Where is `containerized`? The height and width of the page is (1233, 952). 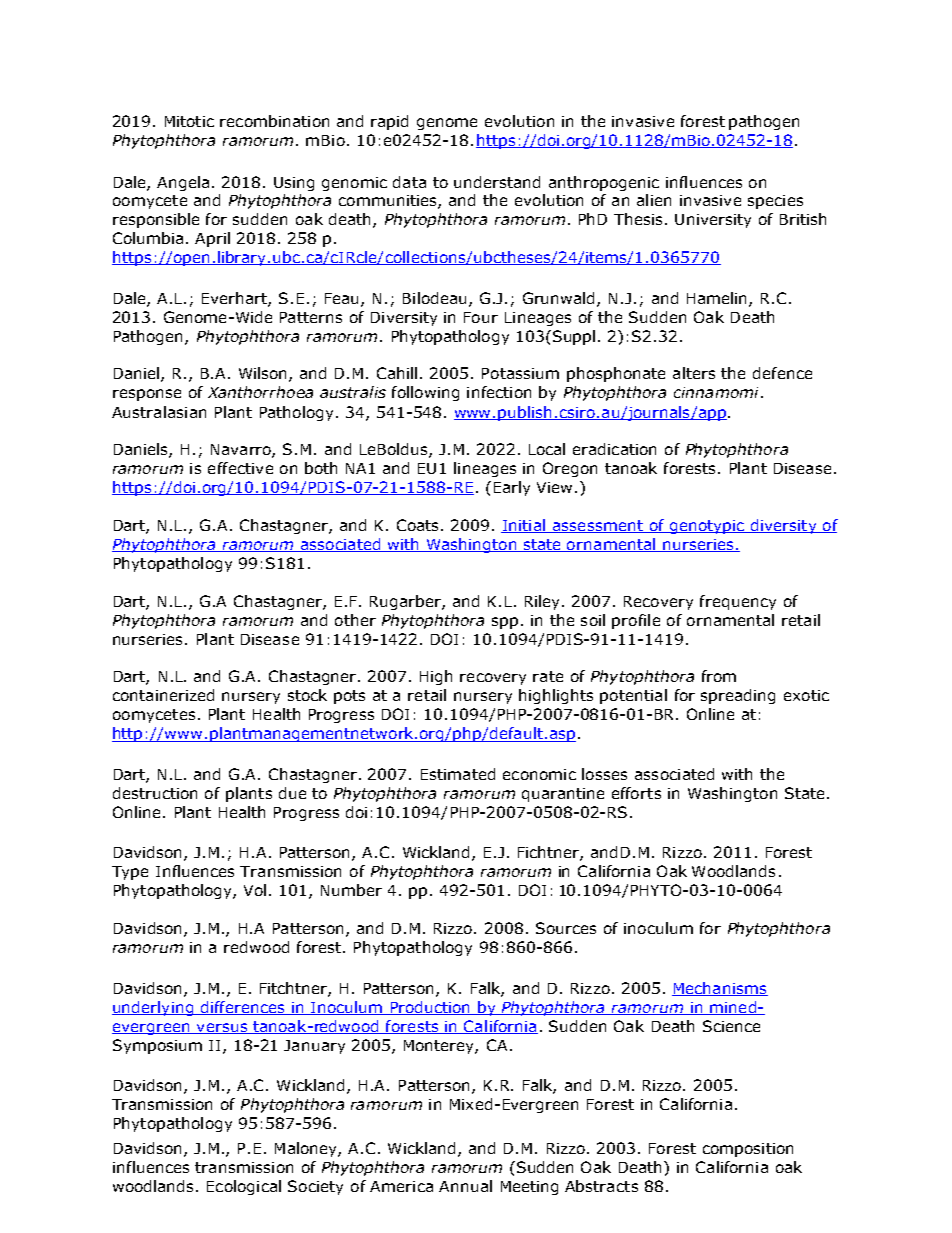
containerized is located at coordinates (163, 695).
